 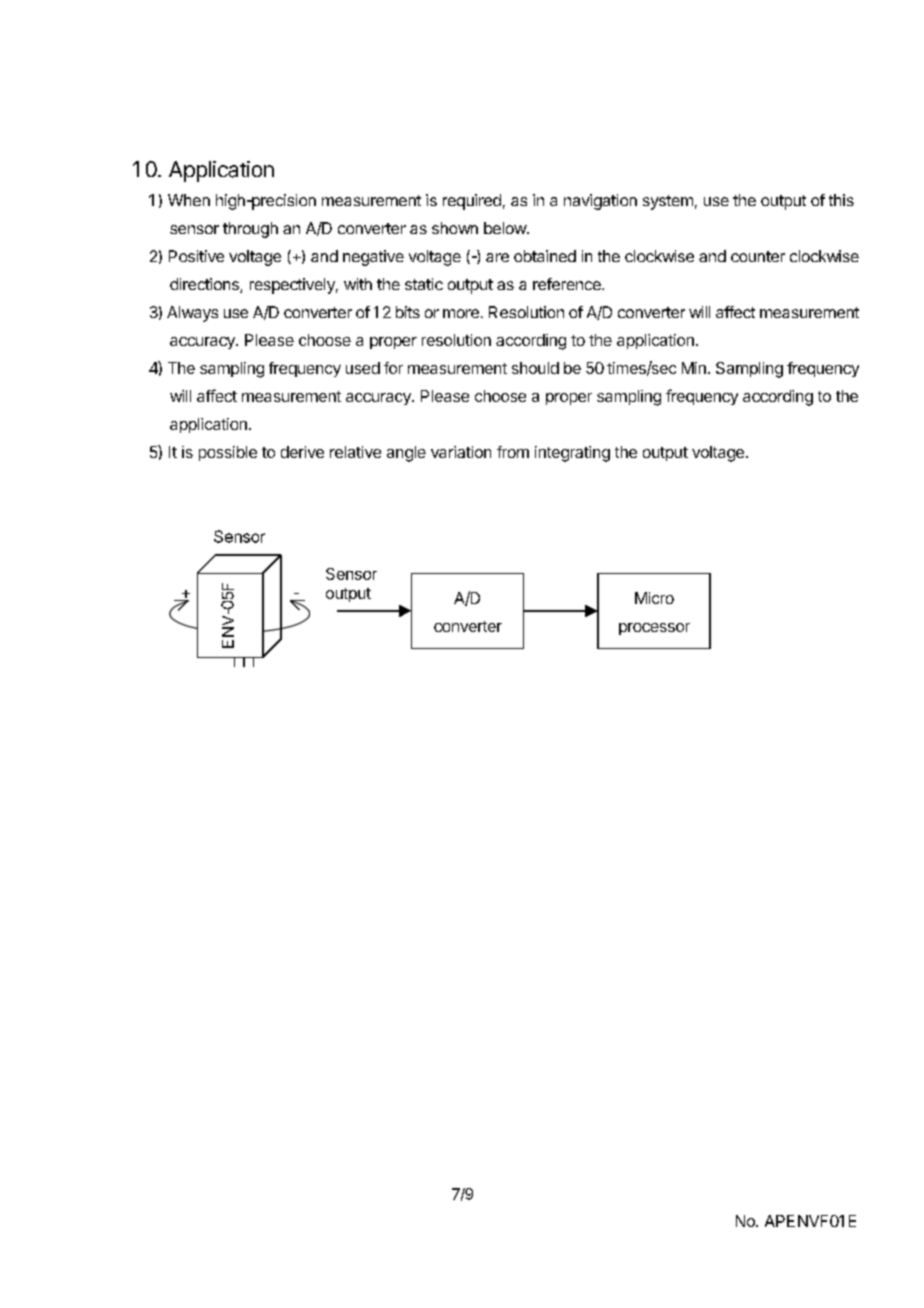 What do you see at coordinates (192, 314) in the screenshot?
I see `Always` at bounding box center [192, 314].
